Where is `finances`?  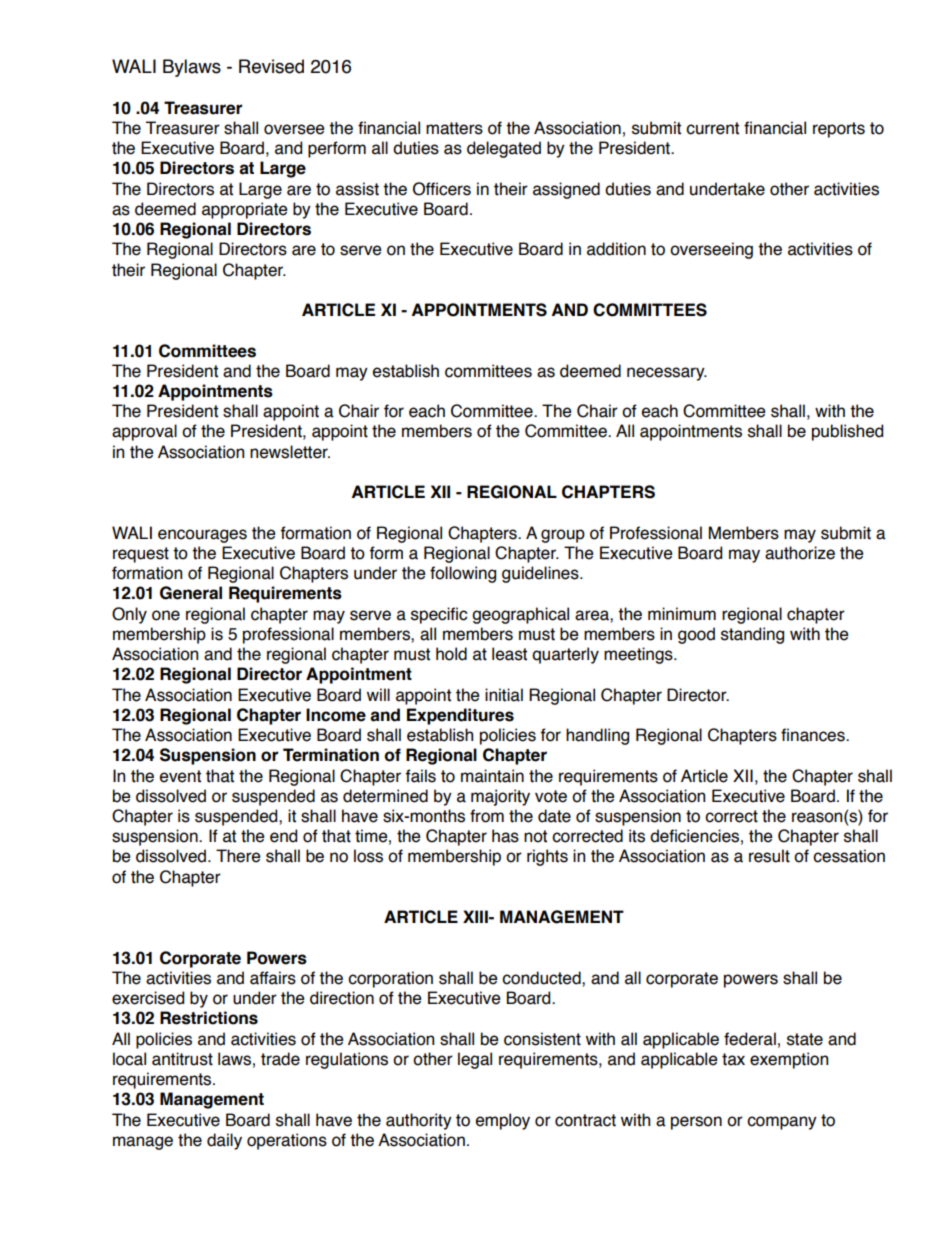
finances is located at coordinates (814, 735).
